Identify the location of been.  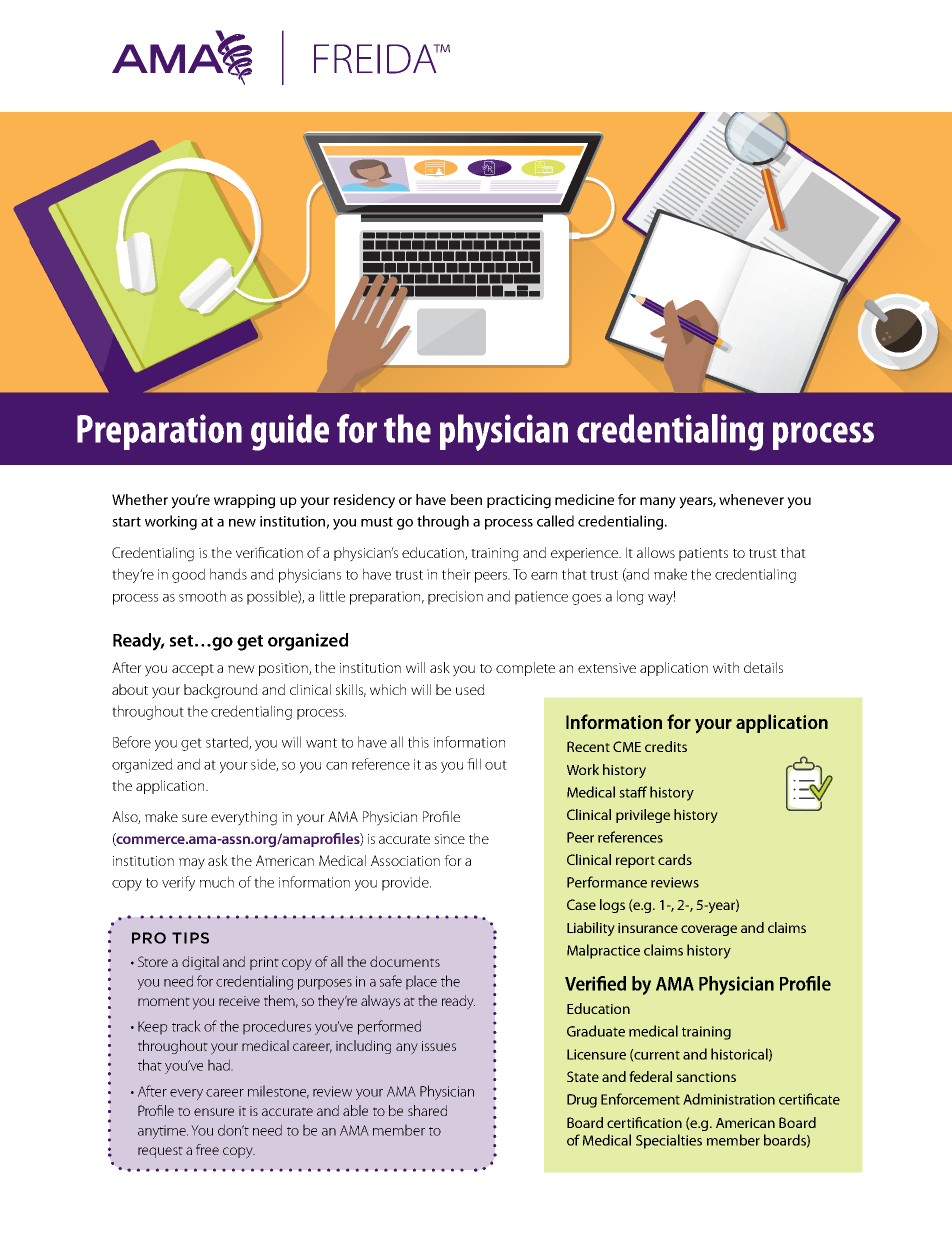
(466, 499).
